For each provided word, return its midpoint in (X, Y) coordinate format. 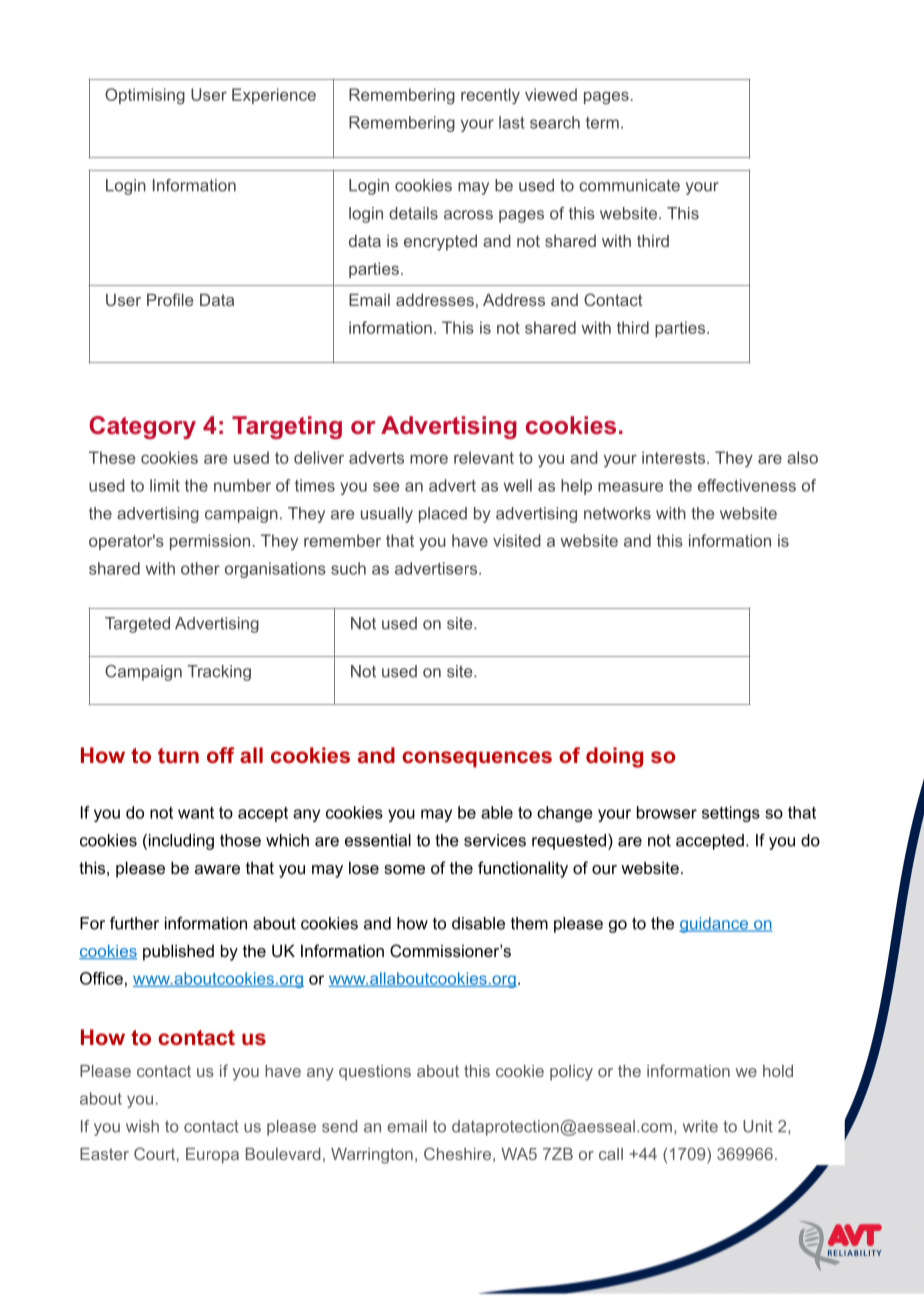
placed (443, 515)
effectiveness (747, 485)
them (529, 923)
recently (490, 96)
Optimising (145, 96)
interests (675, 457)
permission (210, 542)
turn (178, 755)
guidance (715, 925)
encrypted (440, 243)
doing (614, 757)
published (178, 952)
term (602, 123)
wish (142, 1126)
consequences (477, 759)
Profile (170, 299)
